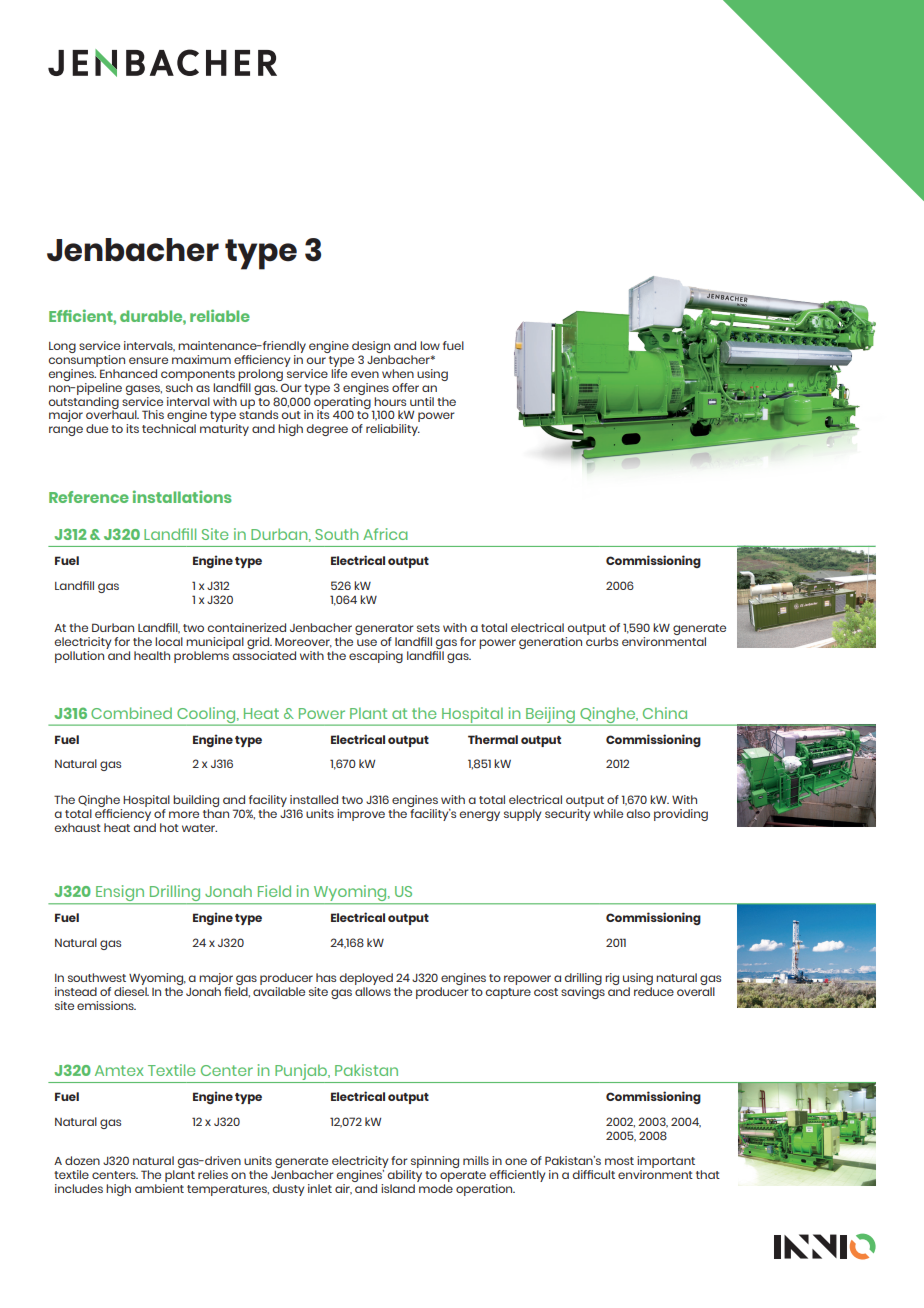 The width and height of the page is (924, 1308). I want to click on most, so click(619, 1161).
